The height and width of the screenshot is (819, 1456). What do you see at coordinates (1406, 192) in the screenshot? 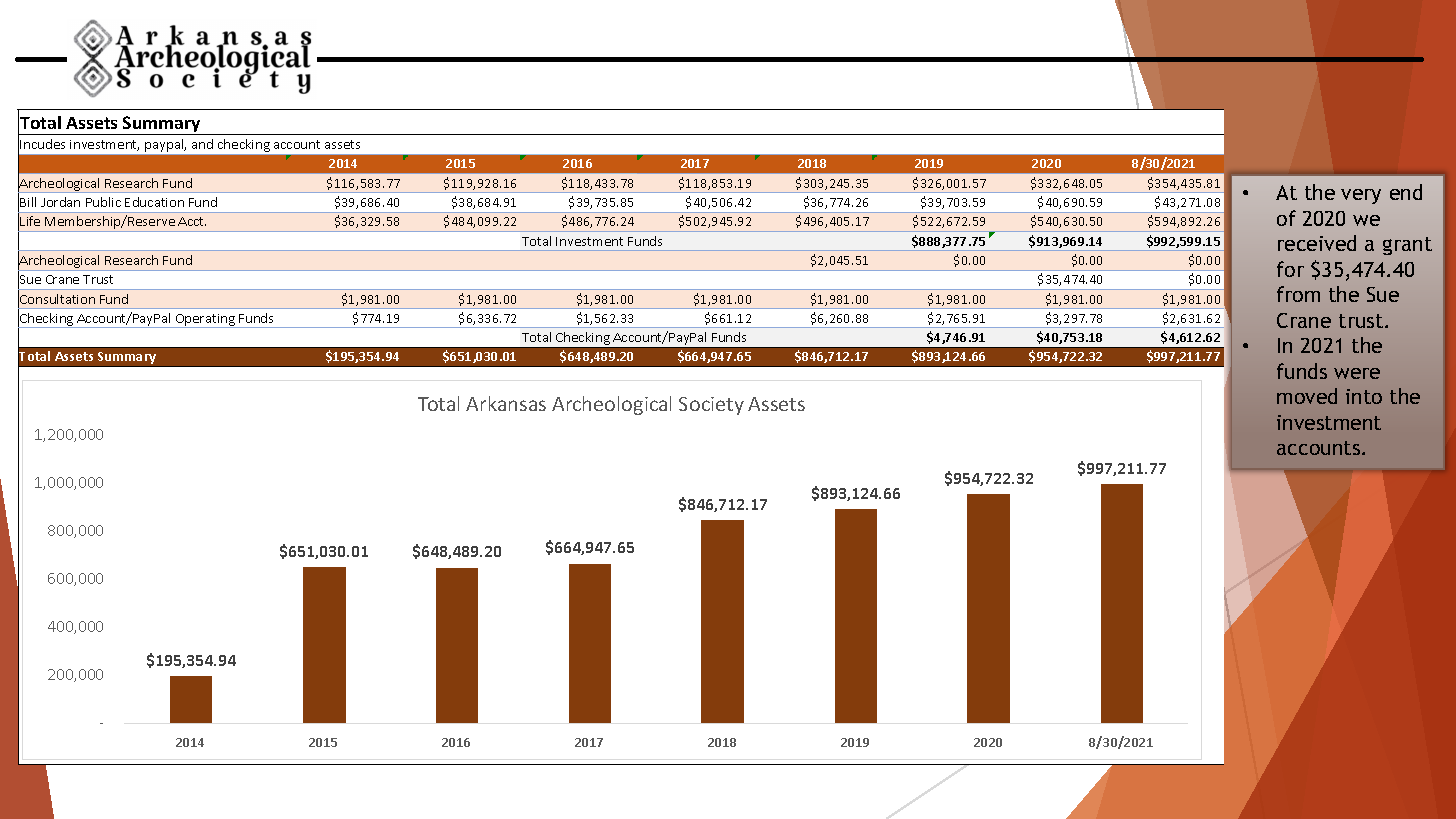
I see `end` at bounding box center [1406, 192].
